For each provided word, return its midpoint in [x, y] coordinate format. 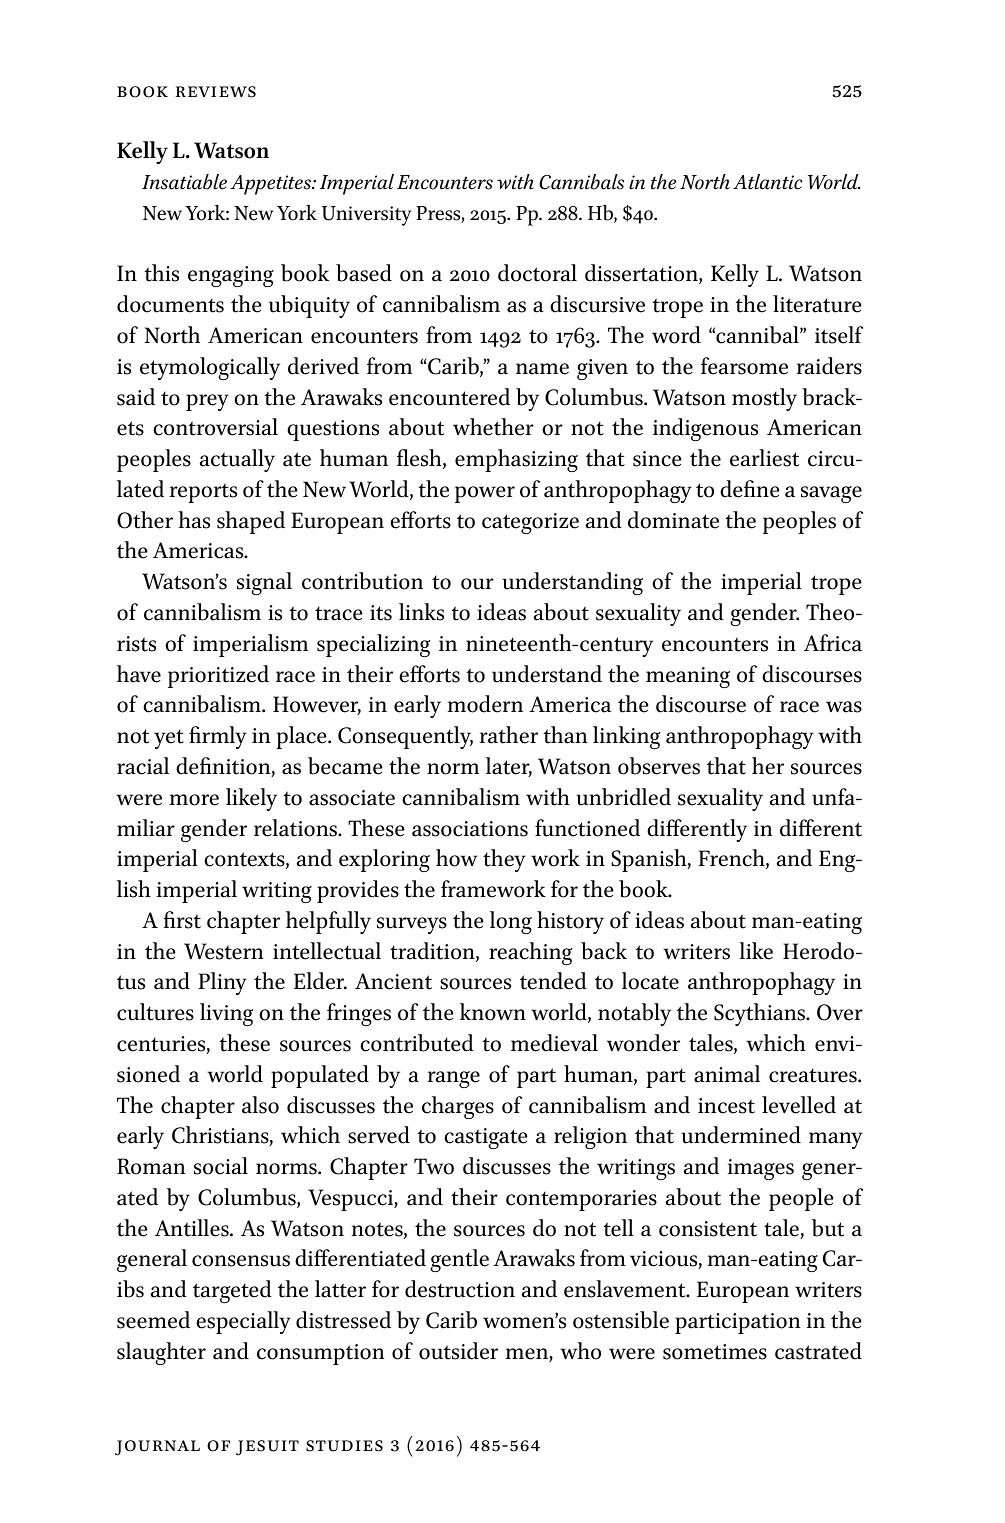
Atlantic [768, 182]
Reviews [216, 92]
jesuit [267, 1448]
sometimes [715, 1352]
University [366, 216]
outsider [458, 1351]
